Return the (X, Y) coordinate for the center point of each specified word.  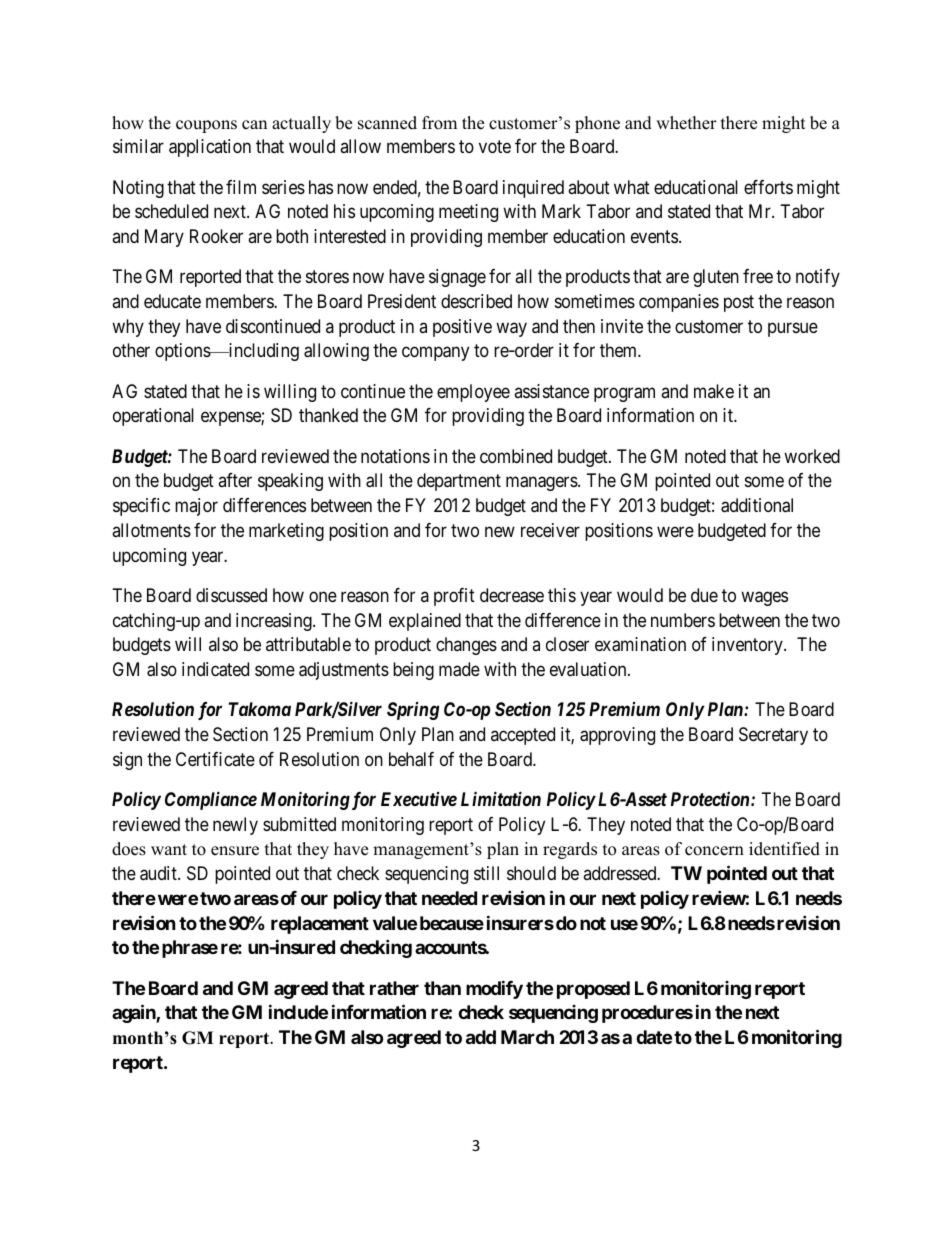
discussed (231, 595)
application (210, 148)
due (704, 595)
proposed (593, 990)
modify (494, 989)
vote (495, 146)
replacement (320, 925)
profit (454, 597)
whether (686, 123)
